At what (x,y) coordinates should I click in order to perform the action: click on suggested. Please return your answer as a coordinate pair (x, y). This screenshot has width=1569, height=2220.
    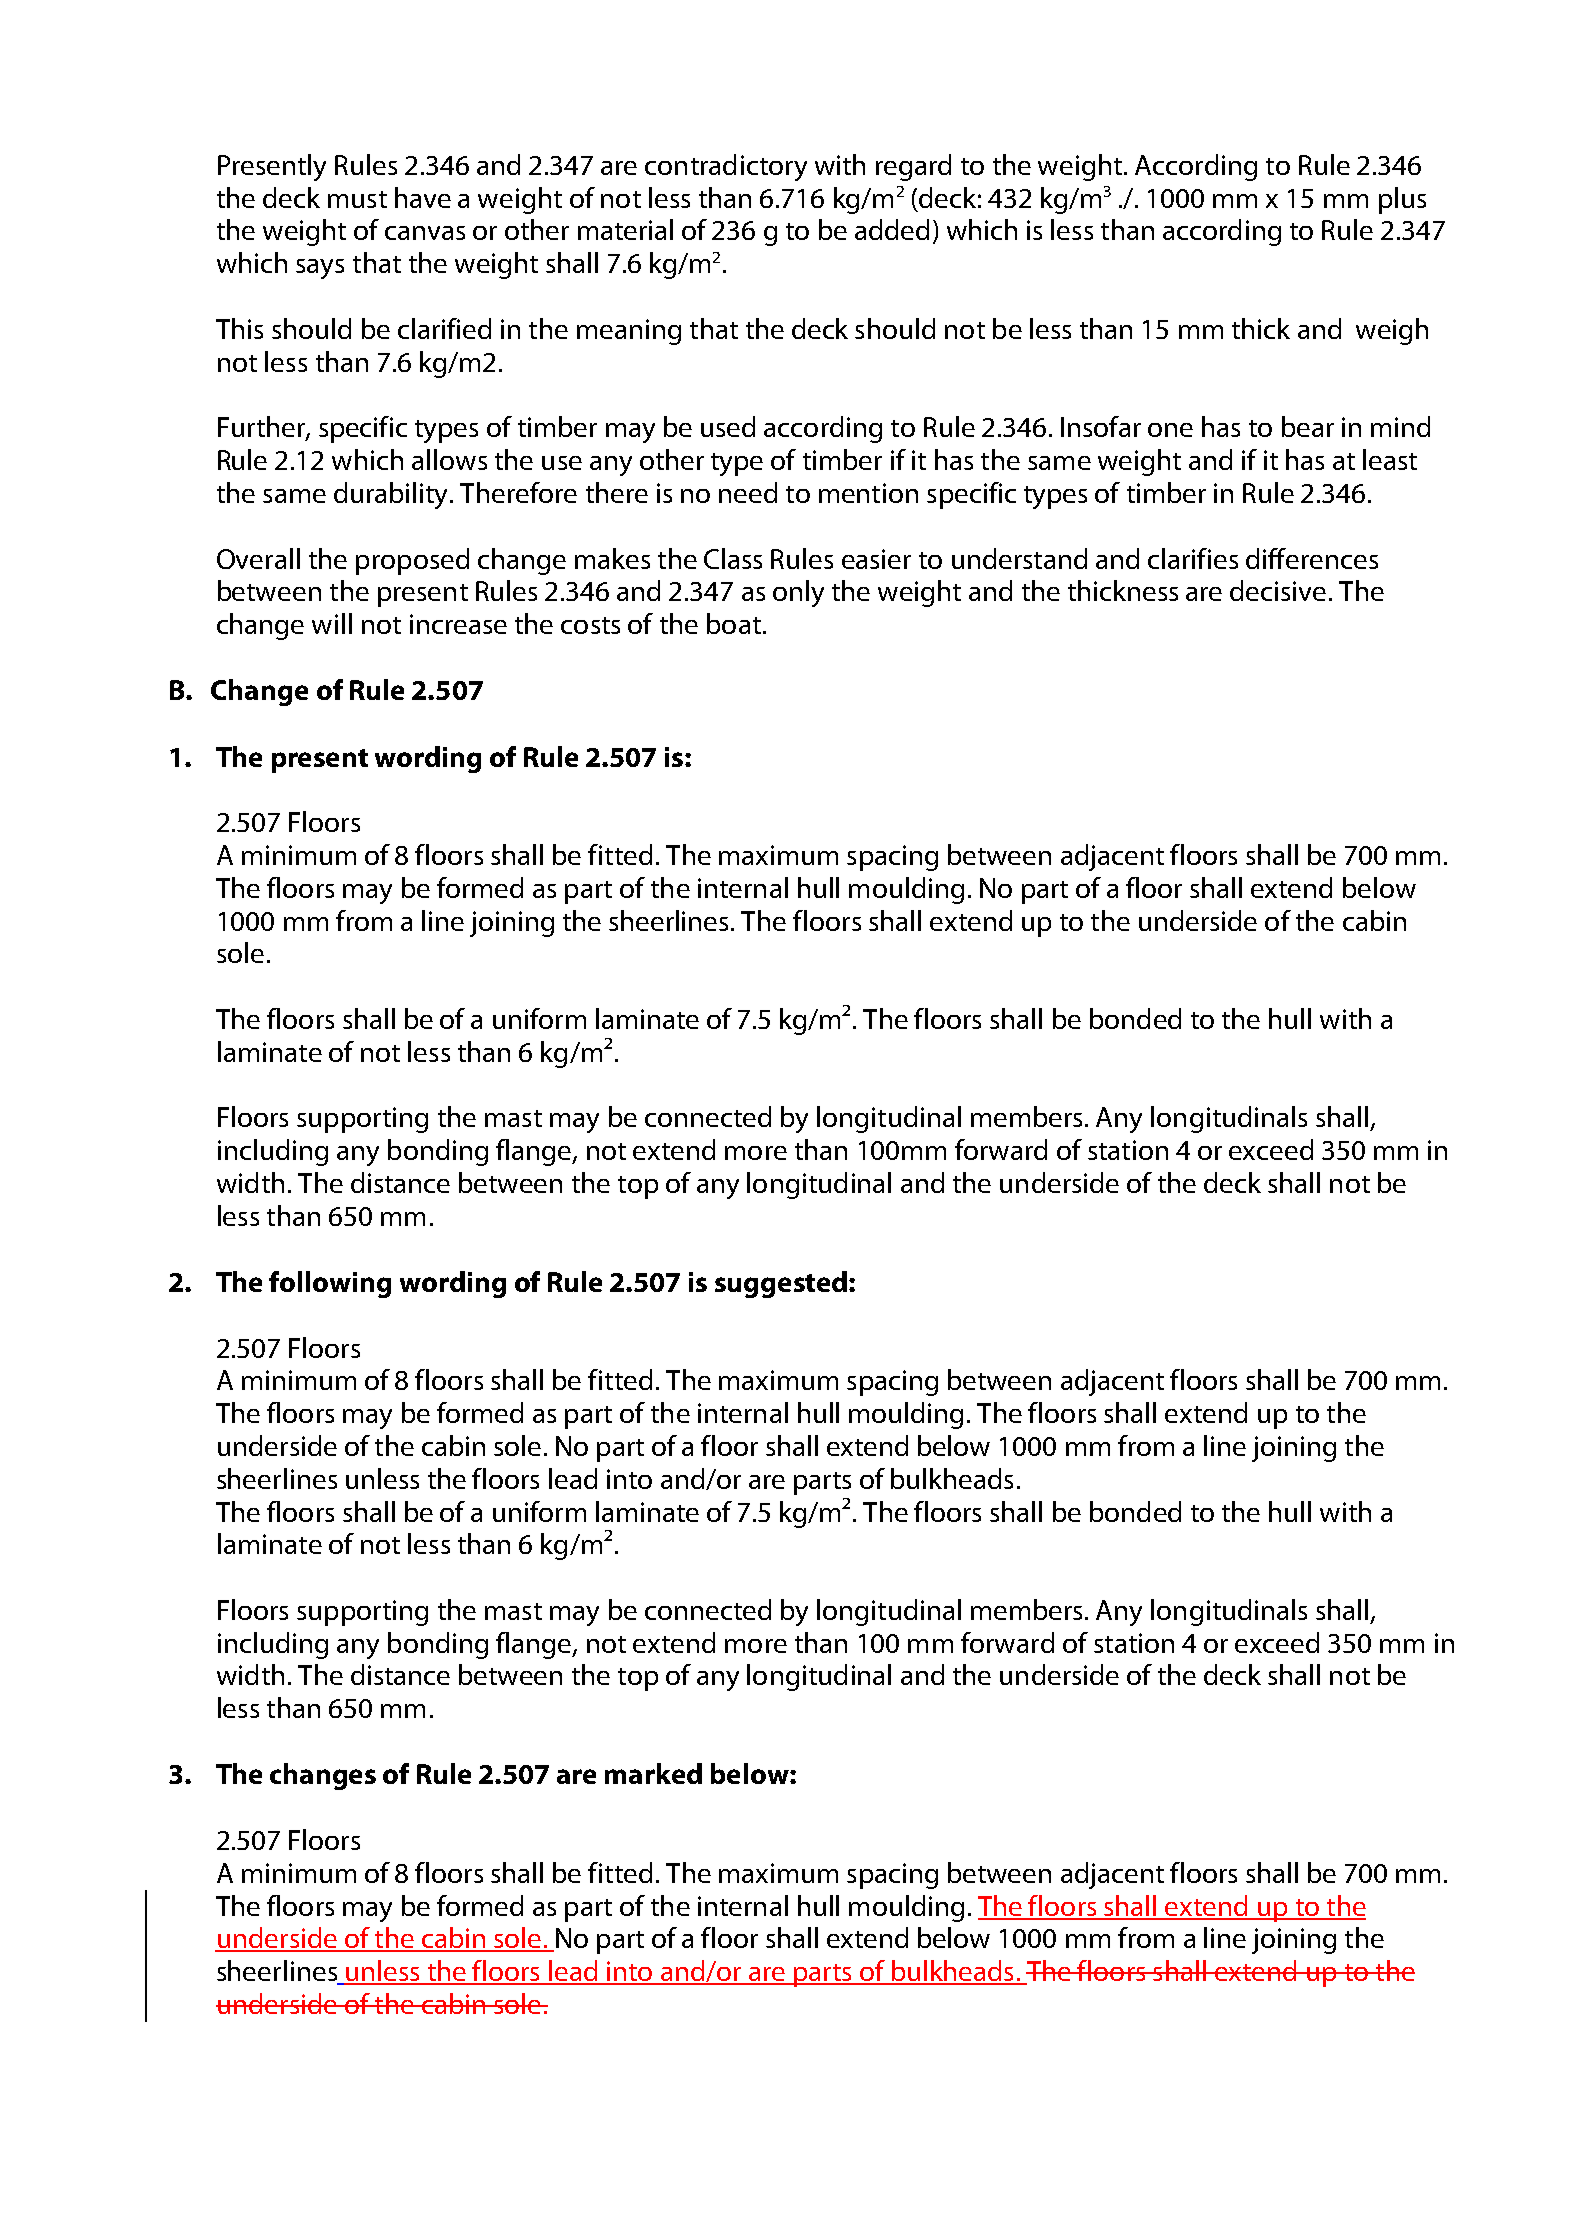
    Looking at the image, I should click on (781, 1284).
